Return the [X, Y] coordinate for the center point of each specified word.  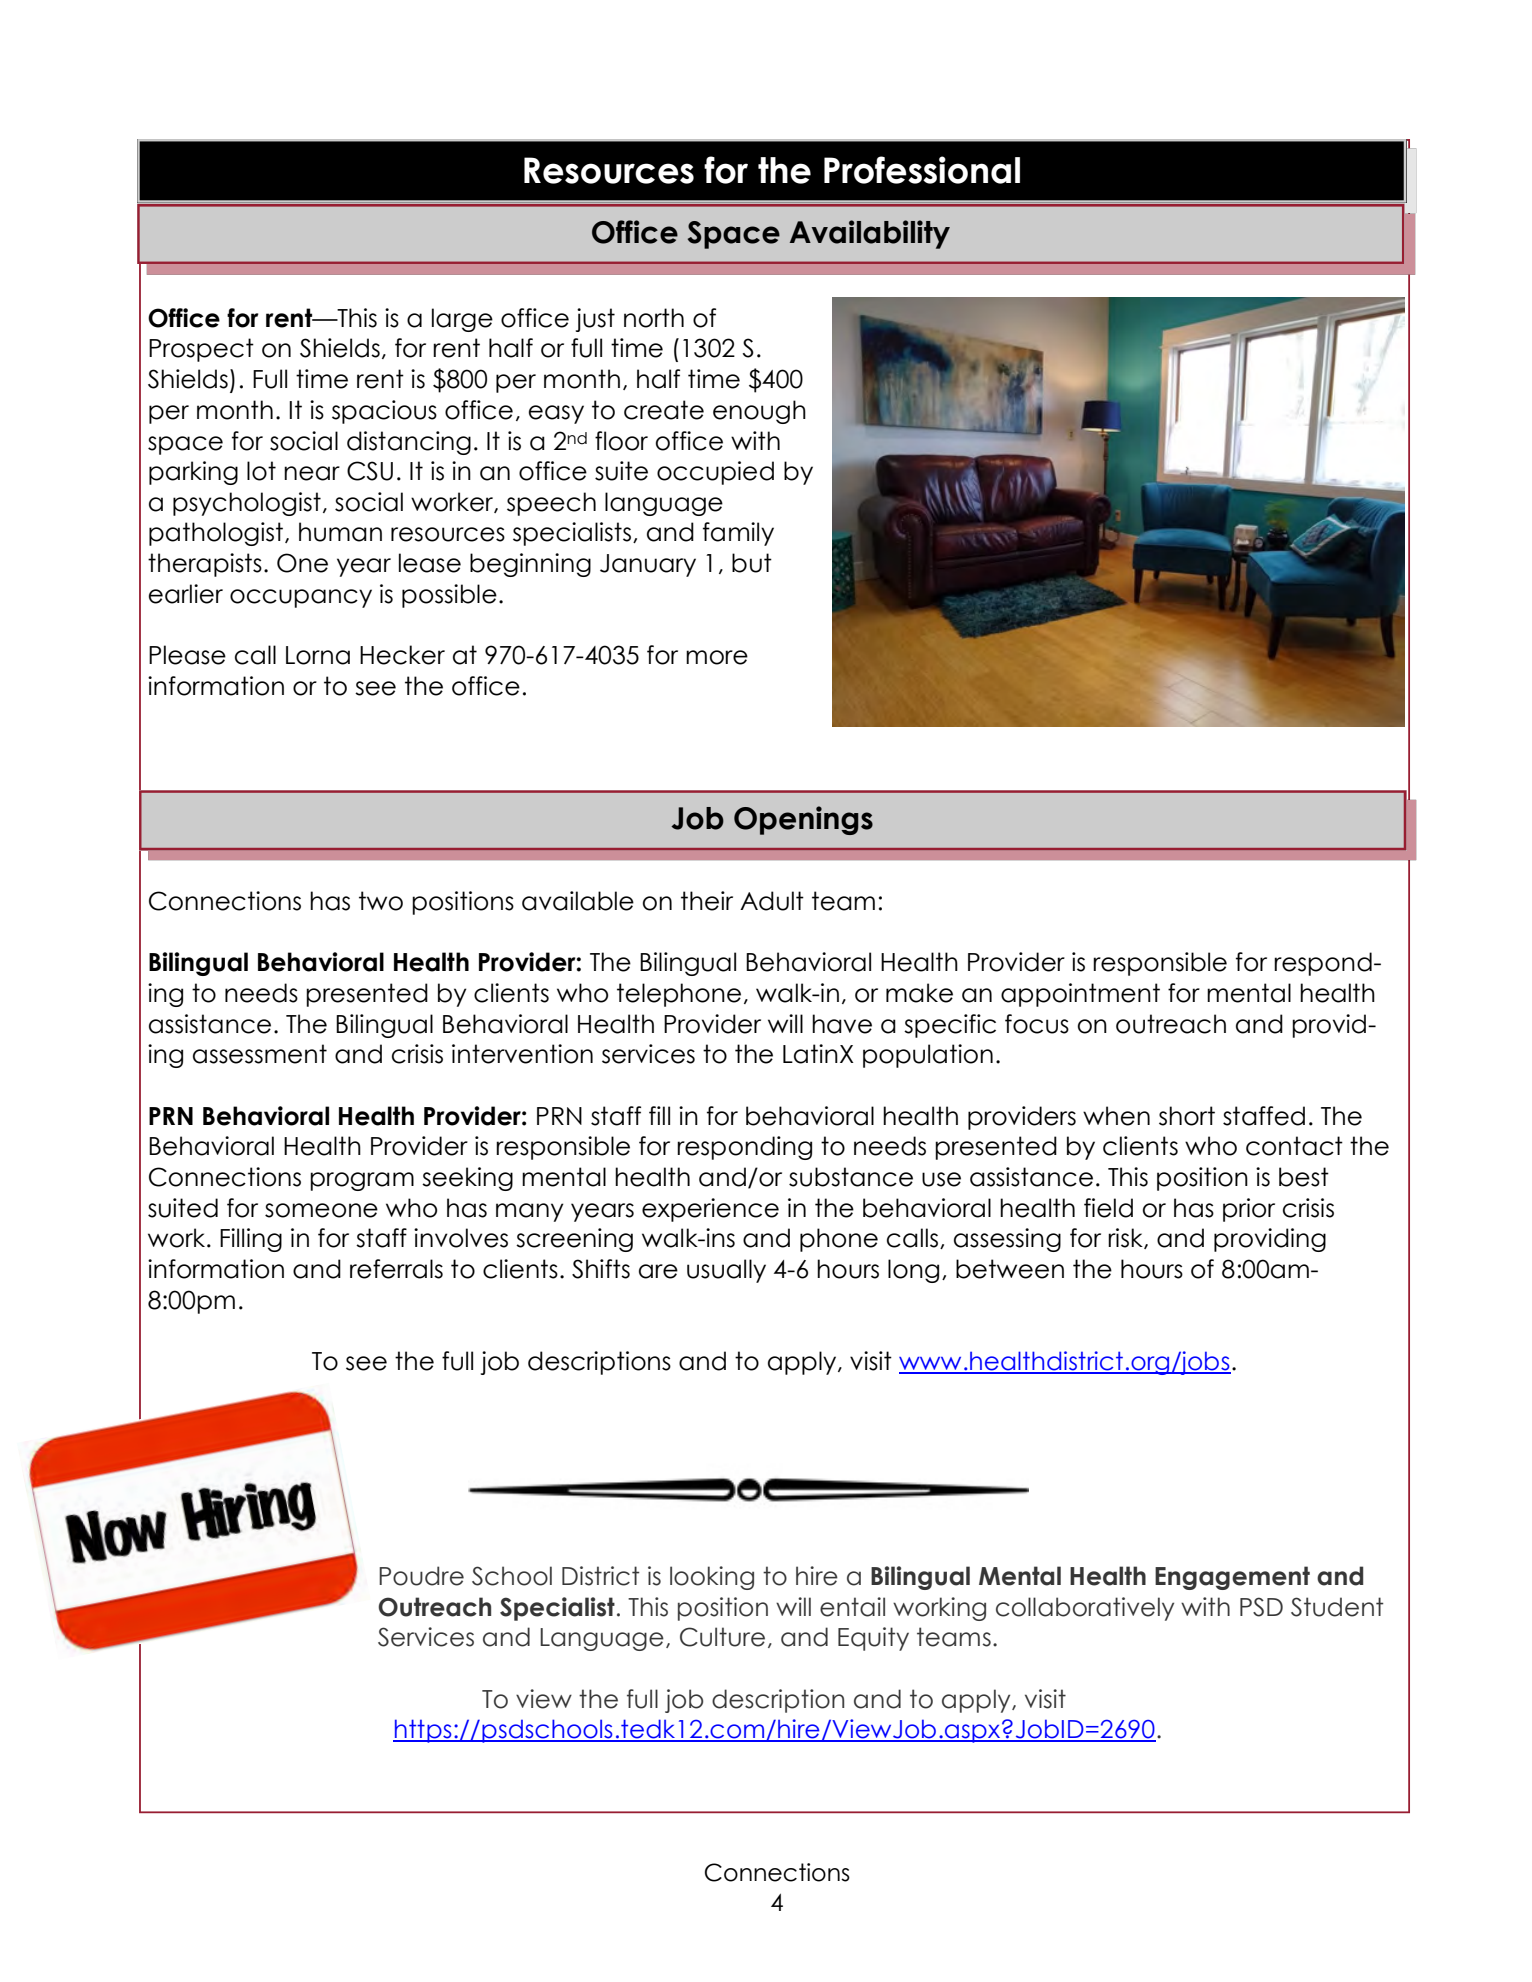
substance [851, 1177]
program [362, 1181]
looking [712, 1578]
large [462, 320]
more [717, 657]
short [1187, 1116]
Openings [803, 820]
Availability [870, 234]
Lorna [318, 655]
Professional [922, 170]
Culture [722, 1637]
